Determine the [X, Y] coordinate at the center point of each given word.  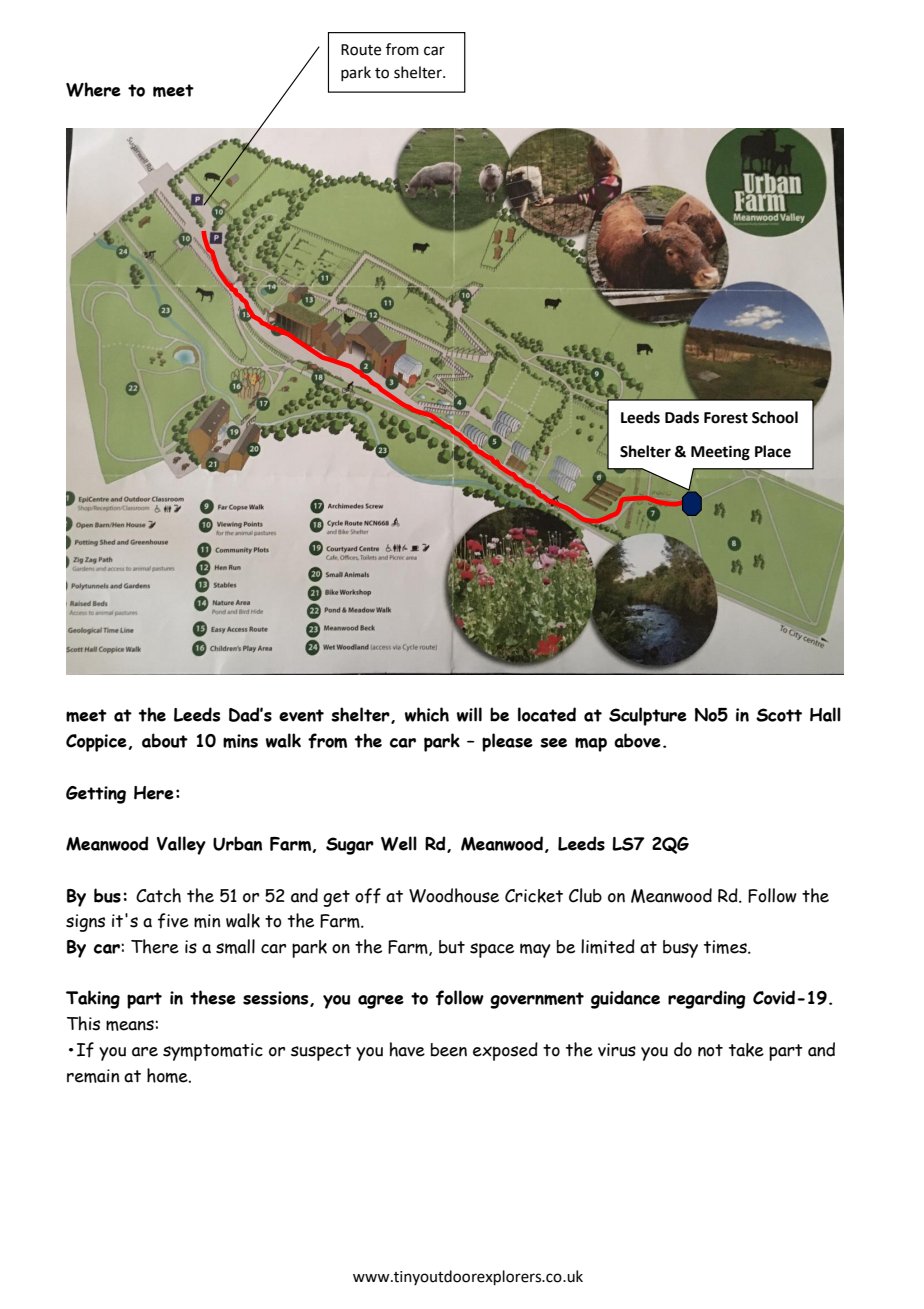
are [145, 1052]
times [726, 947]
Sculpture [648, 716]
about [165, 740]
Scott [779, 715]
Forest [726, 418]
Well [399, 843]
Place [773, 451]
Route [361, 50]
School [775, 417]
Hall [825, 714]
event [301, 715]
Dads [682, 417]
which [427, 714]
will [469, 714]
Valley [181, 845]
